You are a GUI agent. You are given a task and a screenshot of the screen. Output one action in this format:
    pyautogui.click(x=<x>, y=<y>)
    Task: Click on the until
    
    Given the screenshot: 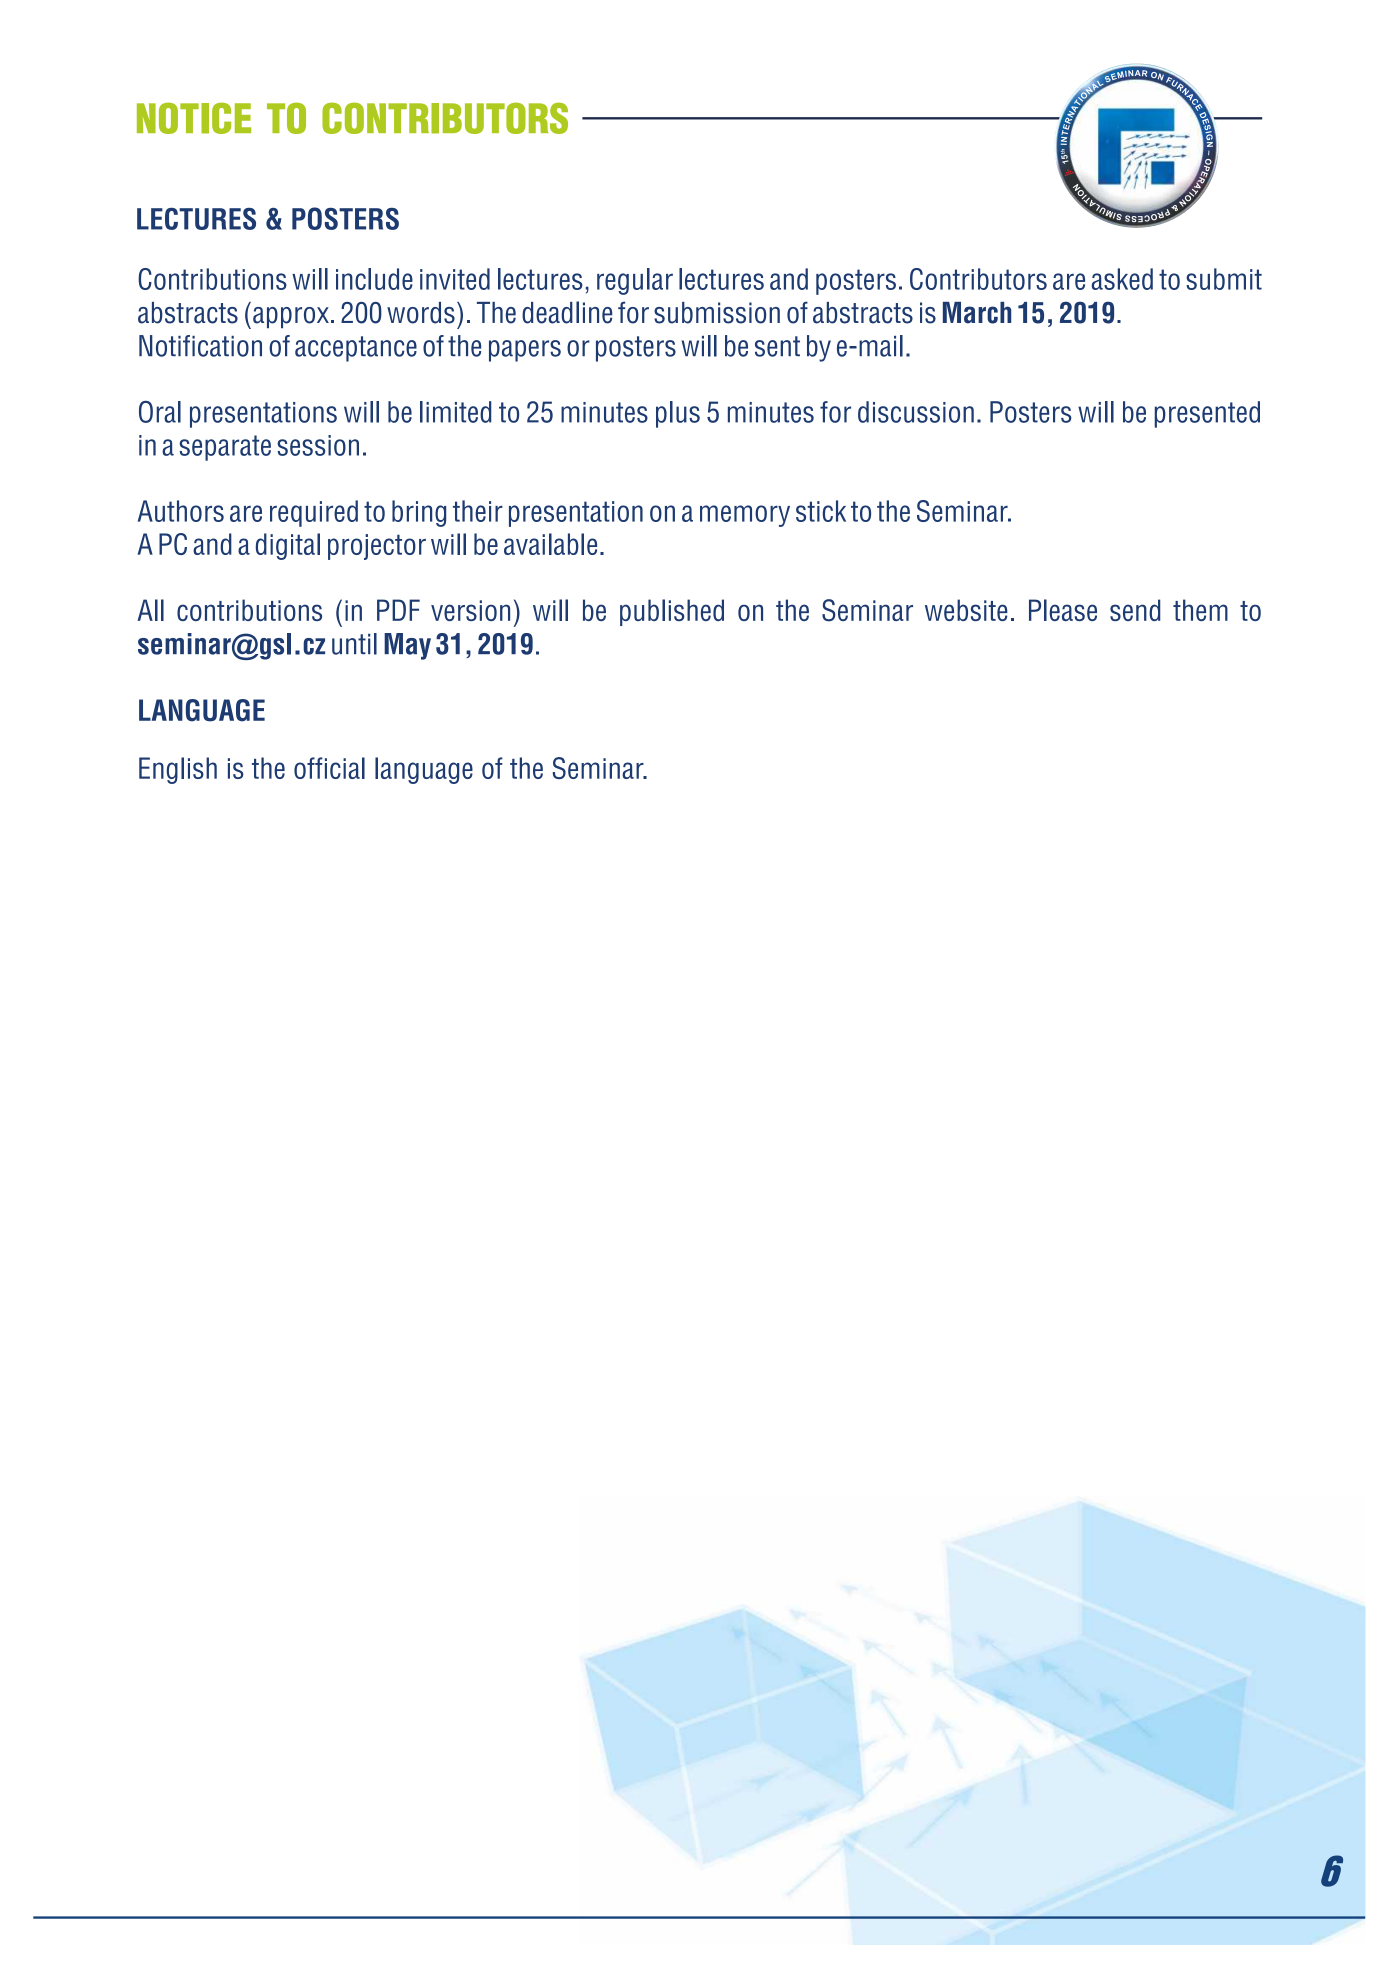 What is the action you would take?
    pyautogui.click(x=354, y=644)
